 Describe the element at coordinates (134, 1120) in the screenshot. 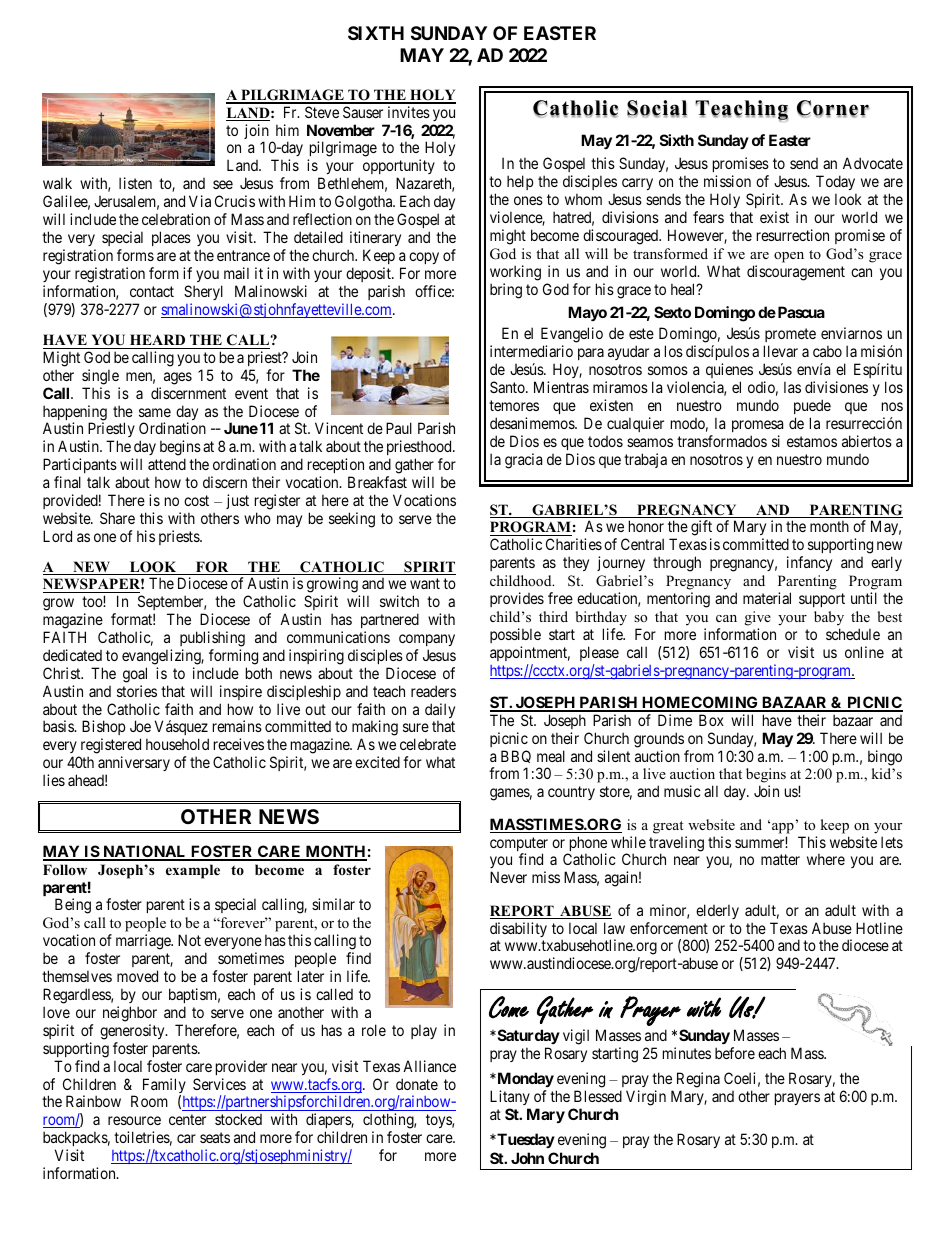

I see `resource` at that location.
